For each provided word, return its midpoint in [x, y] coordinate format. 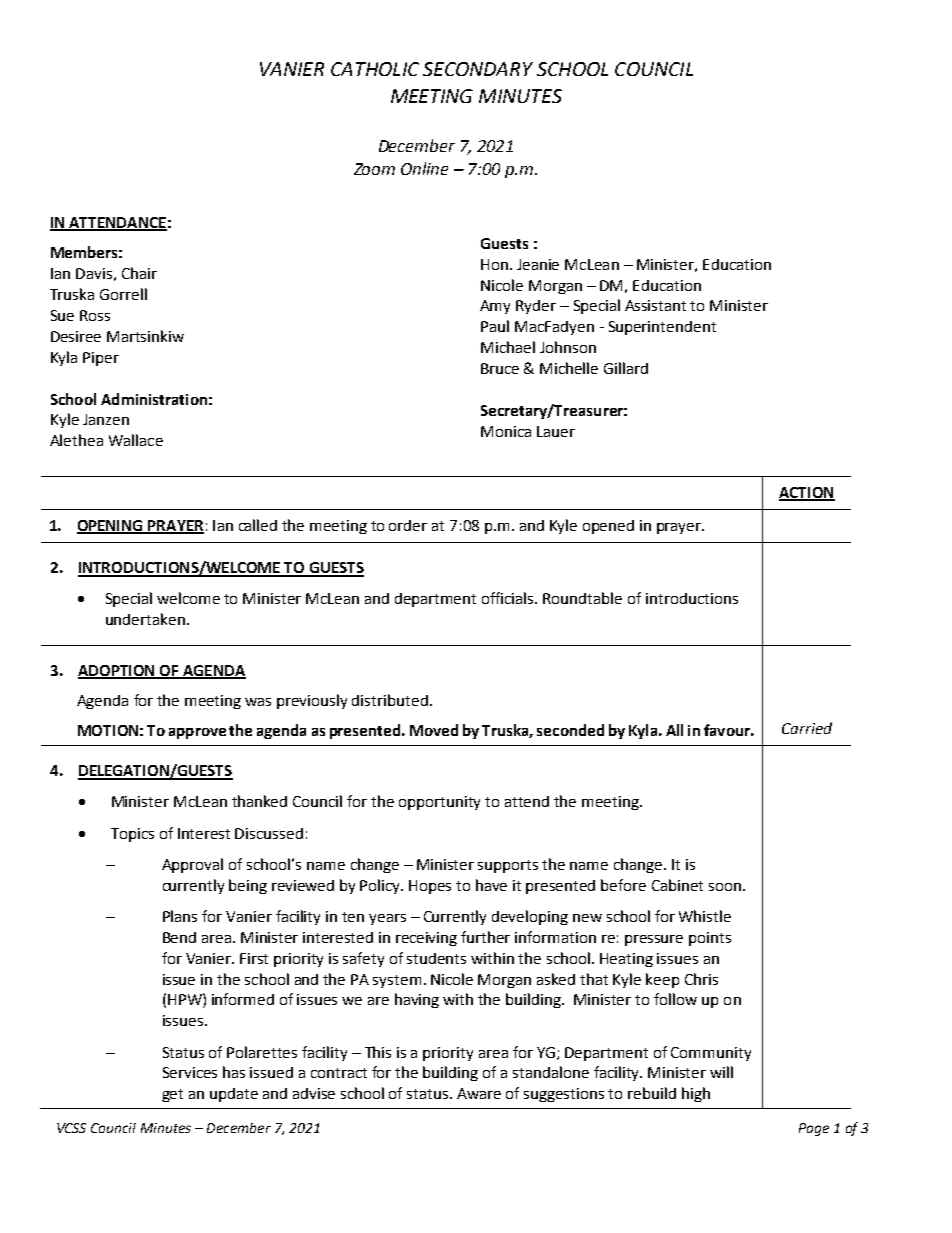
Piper [101, 359]
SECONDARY [478, 69]
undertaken [145, 619]
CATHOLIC [375, 69]
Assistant [655, 305]
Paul [495, 326]
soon [725, 887]
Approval [192, 865]
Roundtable [582, 598]
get [172, 1095]
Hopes [430, 887]
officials [509, 598]
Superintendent [662, 328]
